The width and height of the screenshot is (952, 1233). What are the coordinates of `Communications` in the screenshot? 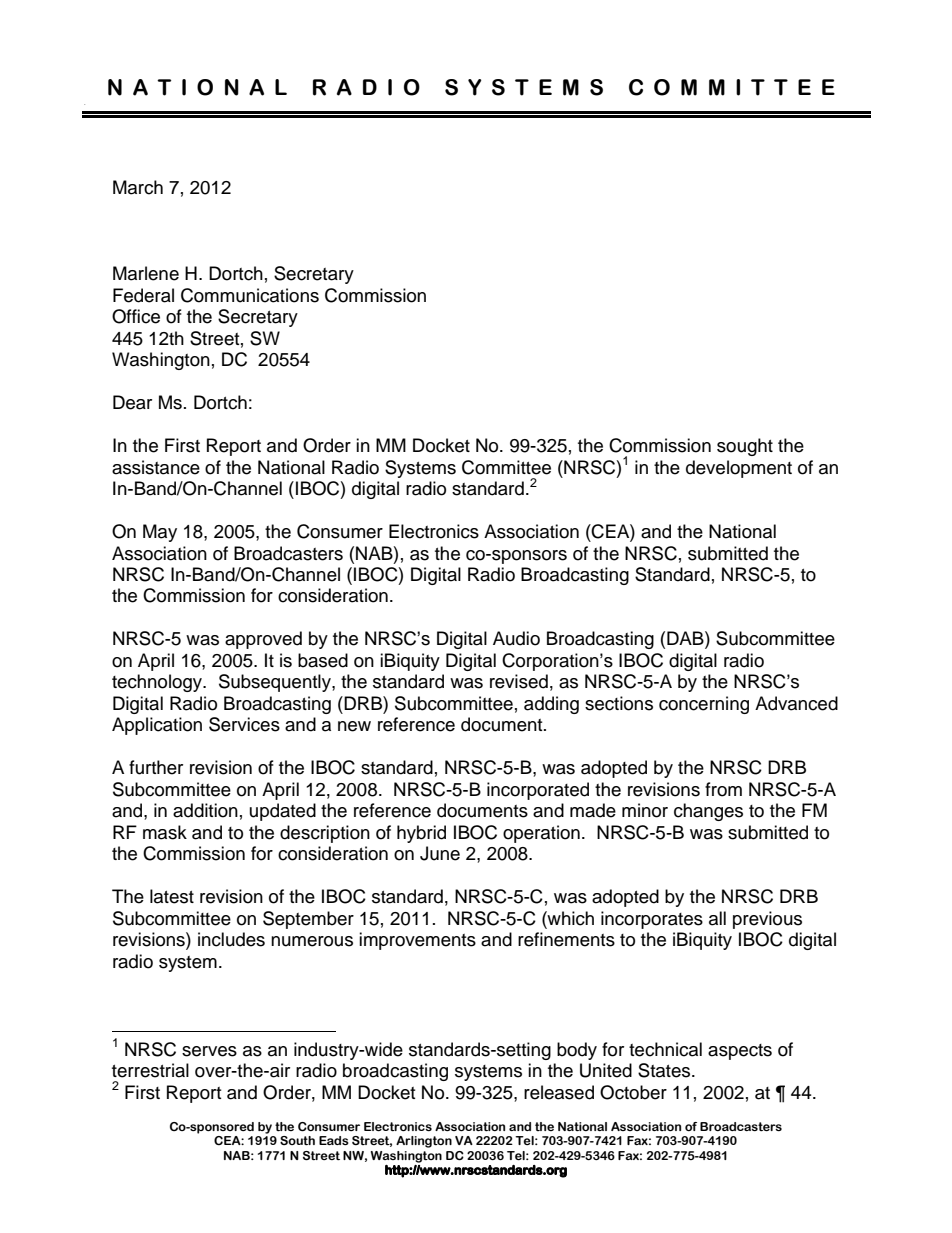 It's located at (250, 295).
